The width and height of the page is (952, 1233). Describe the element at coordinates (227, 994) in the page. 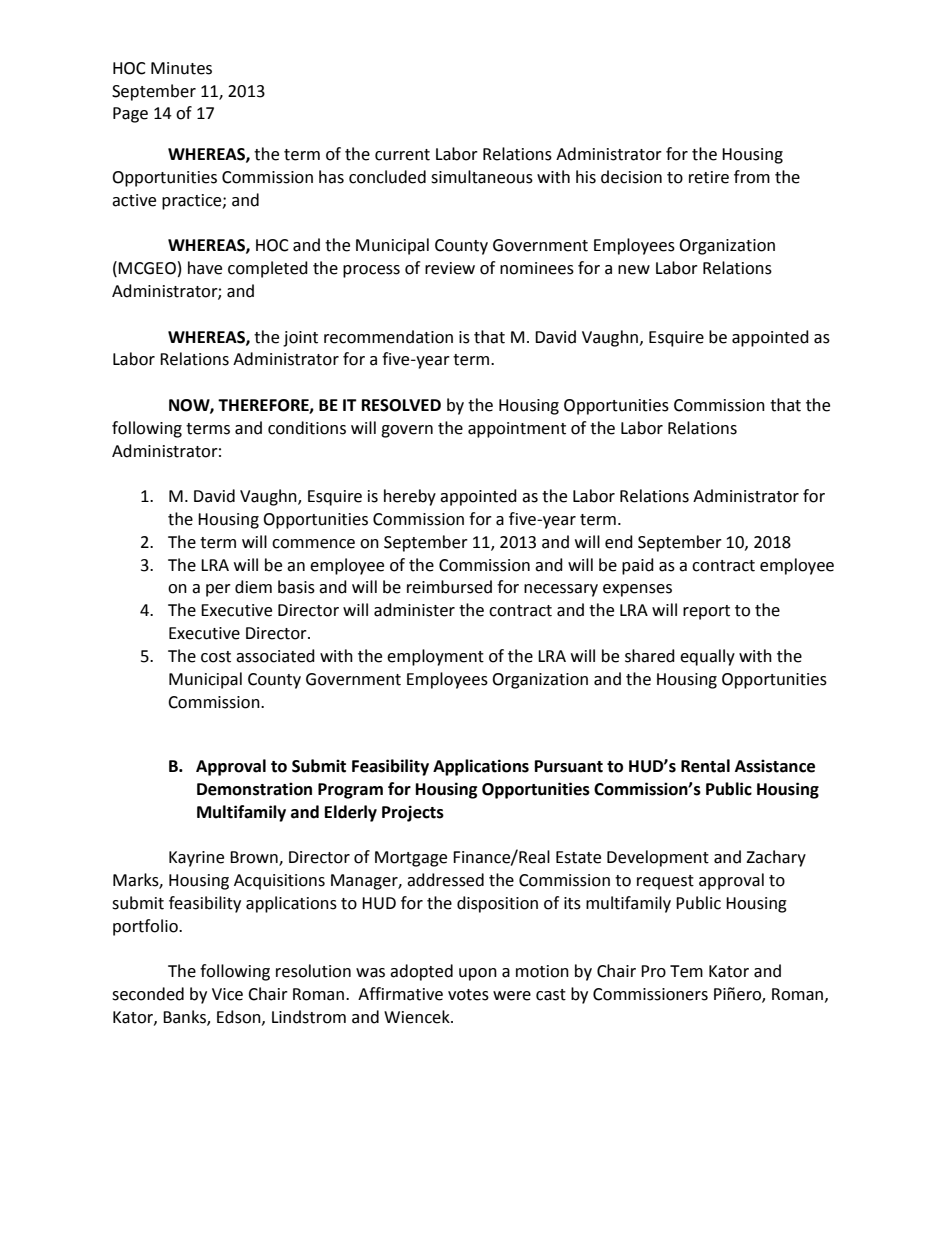

I see `Vice` at that location.
